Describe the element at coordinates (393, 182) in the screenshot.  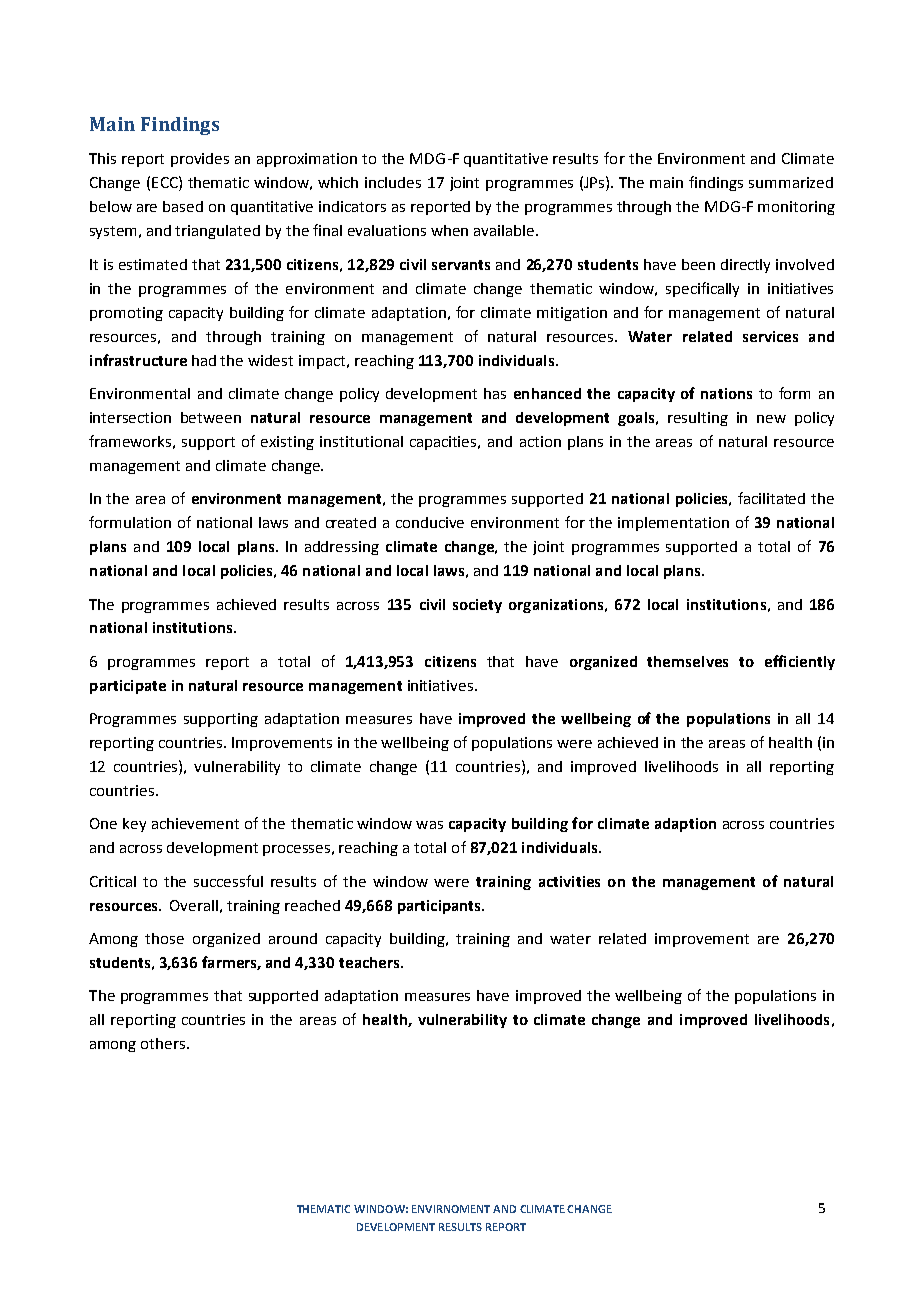
I see `includes` at that location.
